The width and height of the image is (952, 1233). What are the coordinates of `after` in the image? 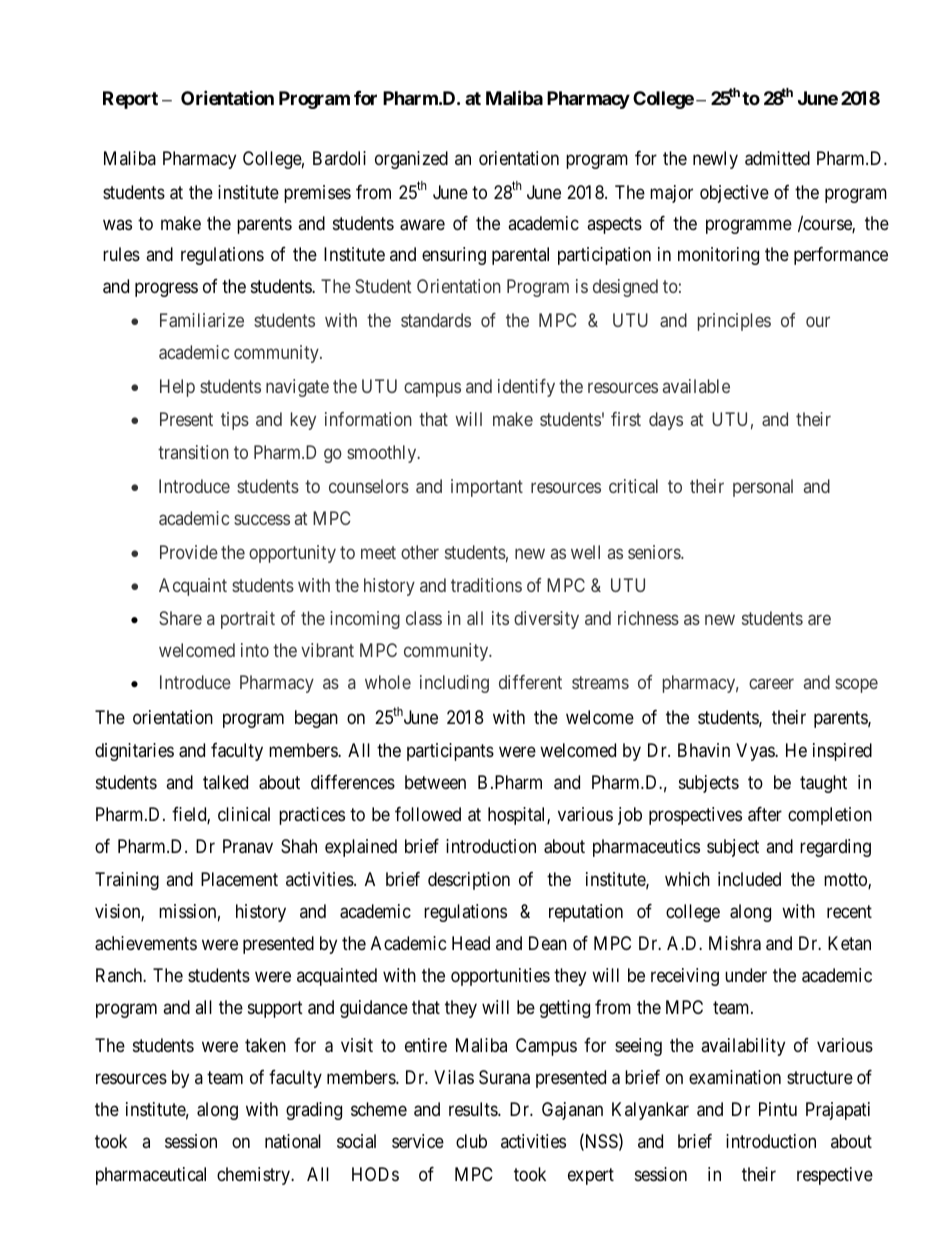 It's located at (765, 814).
